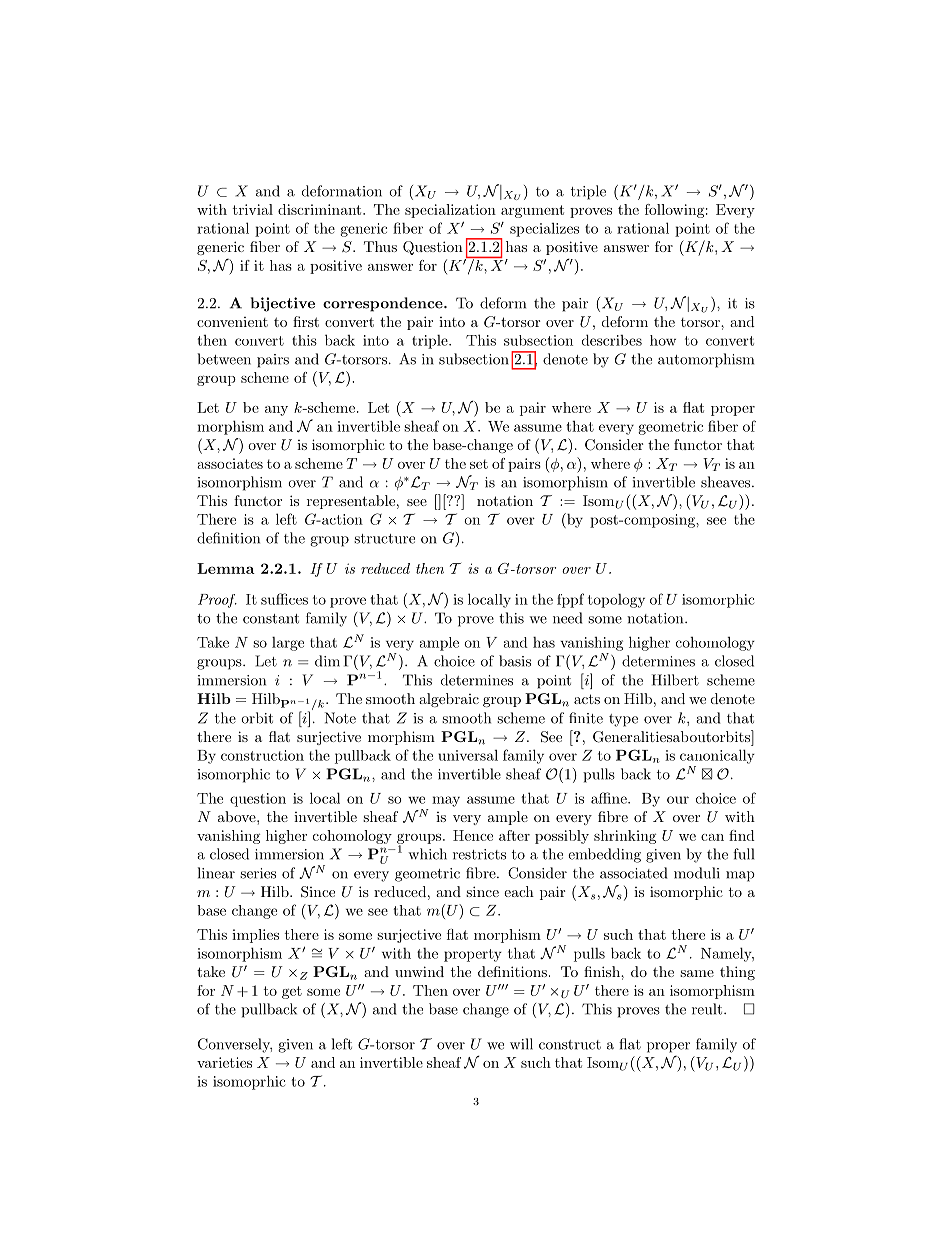  I want to click on specialization, so click(450, 211).
